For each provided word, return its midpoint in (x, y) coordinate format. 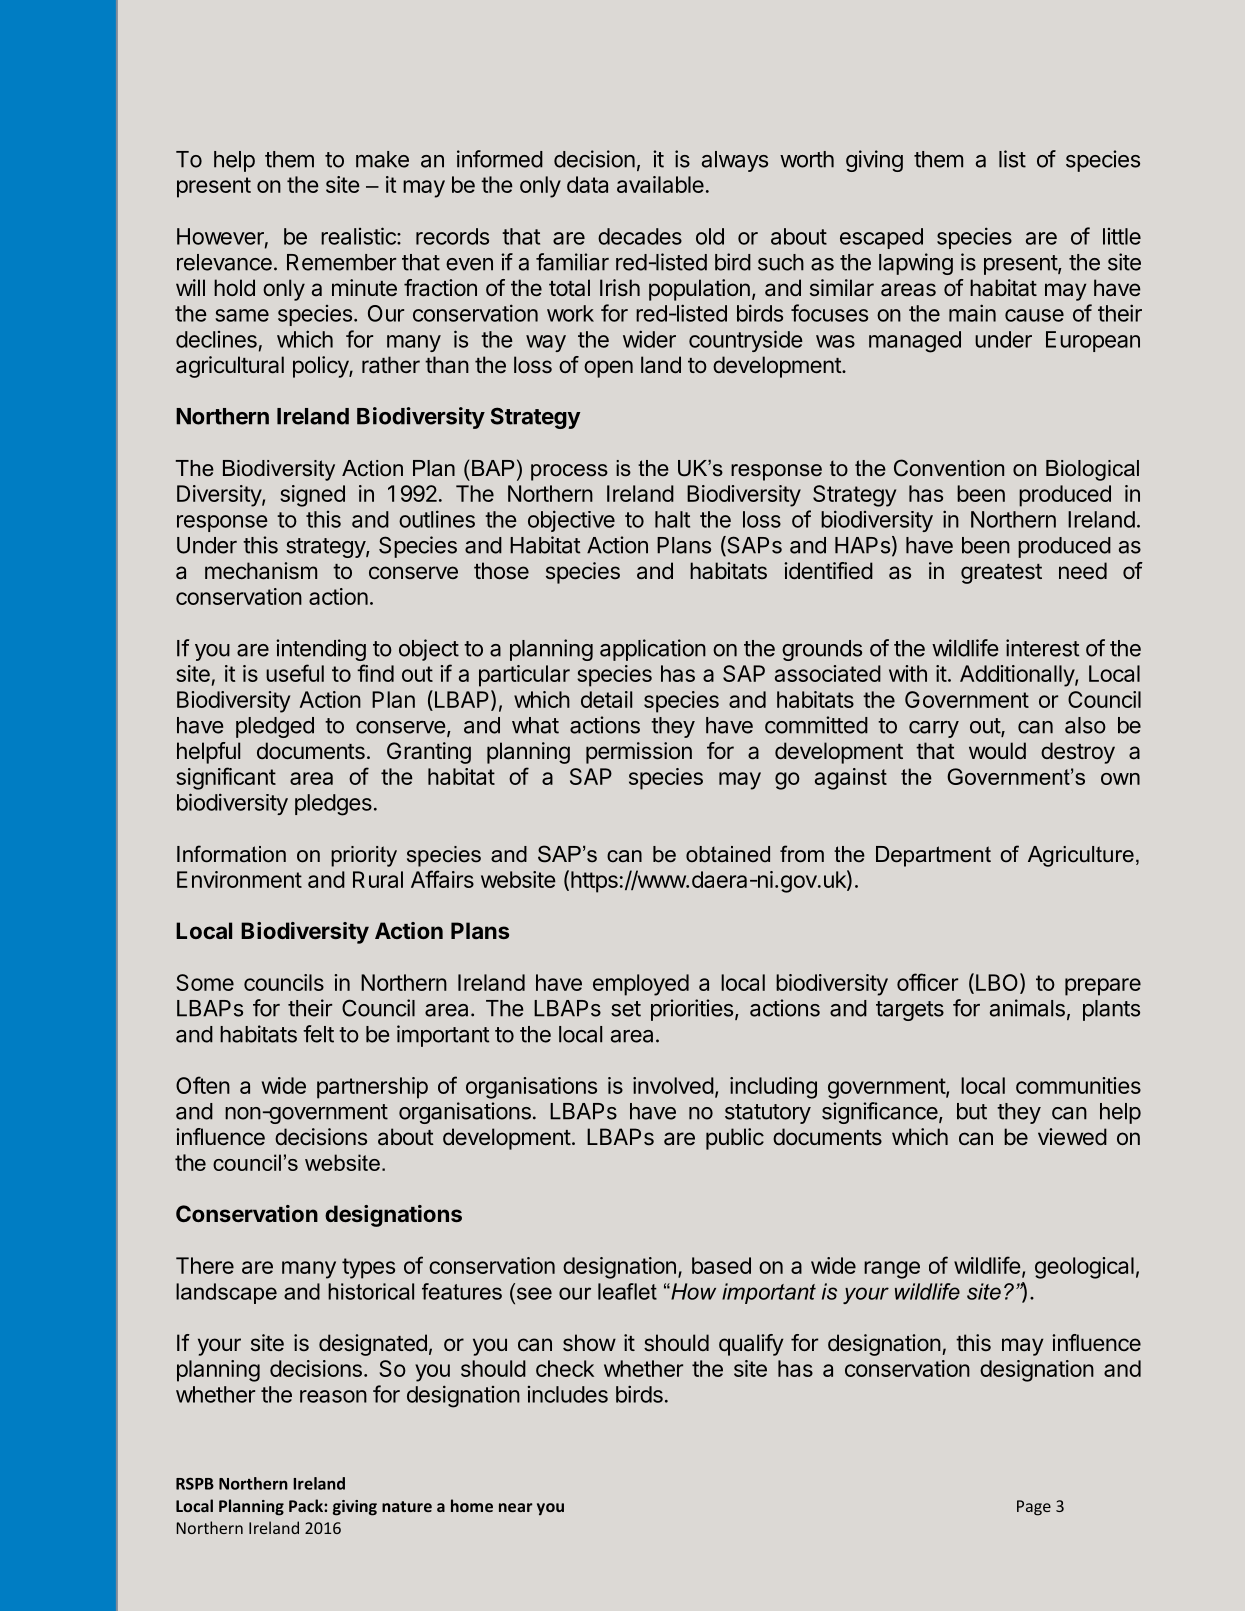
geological (1084, 1268)
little (1122, 236)
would (997, 750)
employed (641, 985)
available (660, 184)
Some (205, 982)
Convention (949, 468)
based (721, 1265)
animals (1027, 1008)
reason (333, 1396)
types (368, 1268)
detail (606, 699)
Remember (341, 262)
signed (312, 496)
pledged (275, 727)
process (569, 472)
